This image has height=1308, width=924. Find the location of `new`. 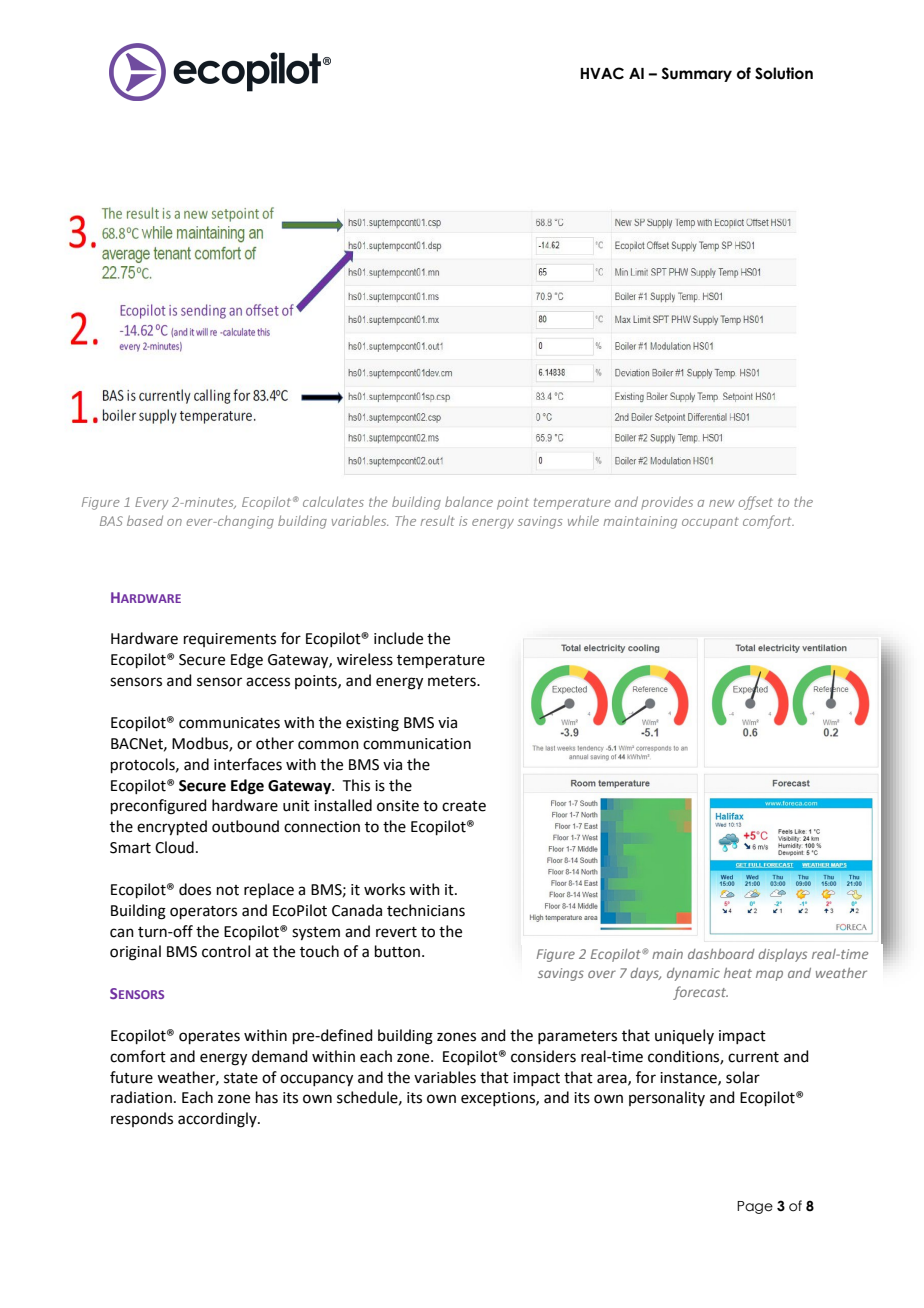

new is located at coordinates (721, 503).
